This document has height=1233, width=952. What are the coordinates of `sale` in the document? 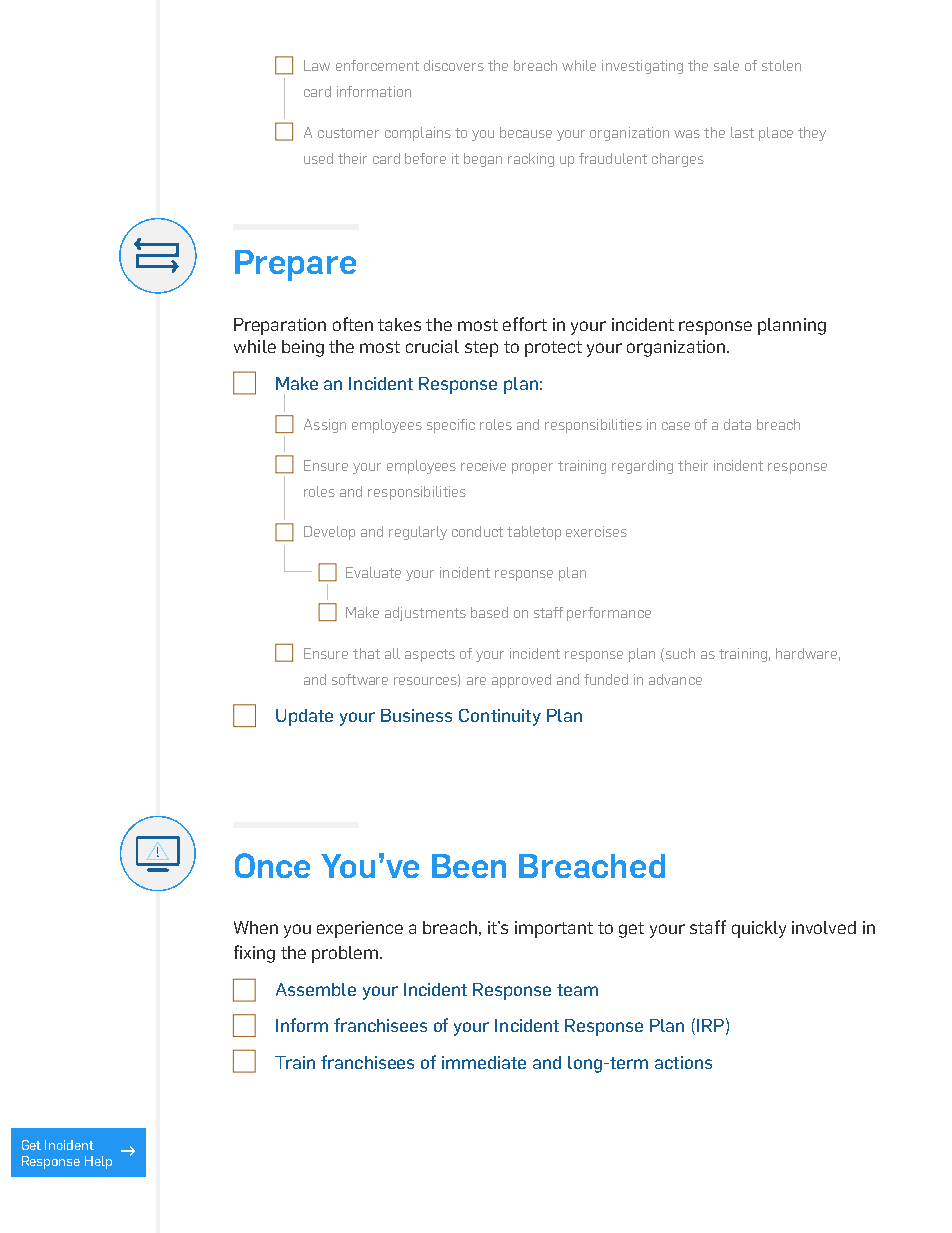 It's located at (726, 65).
